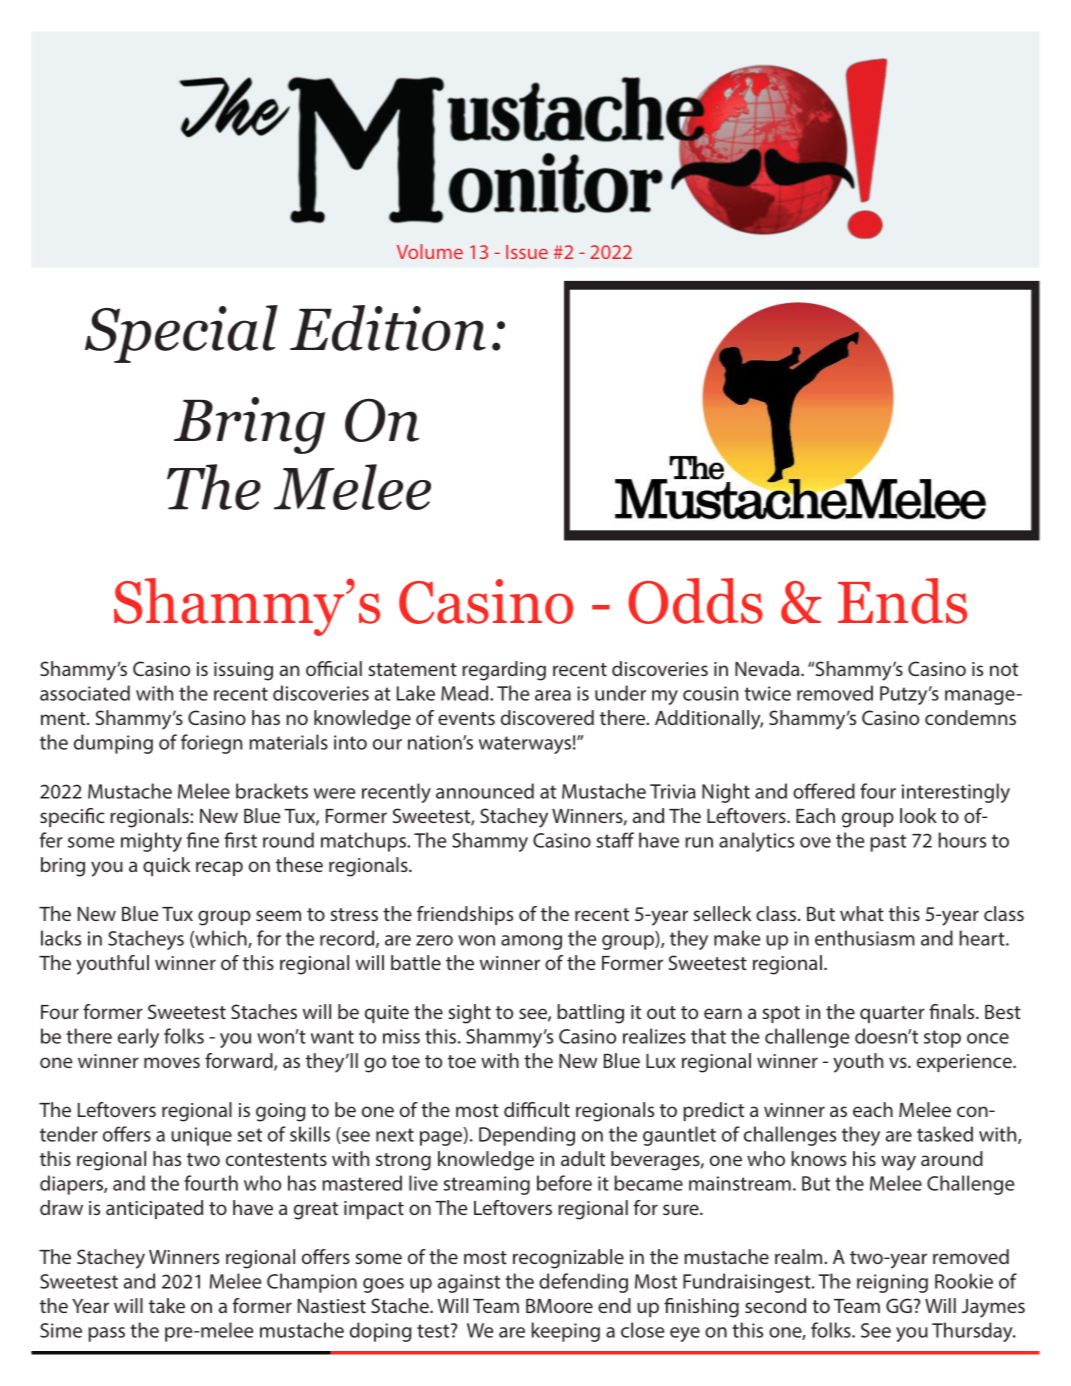 This screenshot has width=1071, height=1386. Describe the element at coordinates (430, 251) in the screenshot. I see `Volume` at that location.
